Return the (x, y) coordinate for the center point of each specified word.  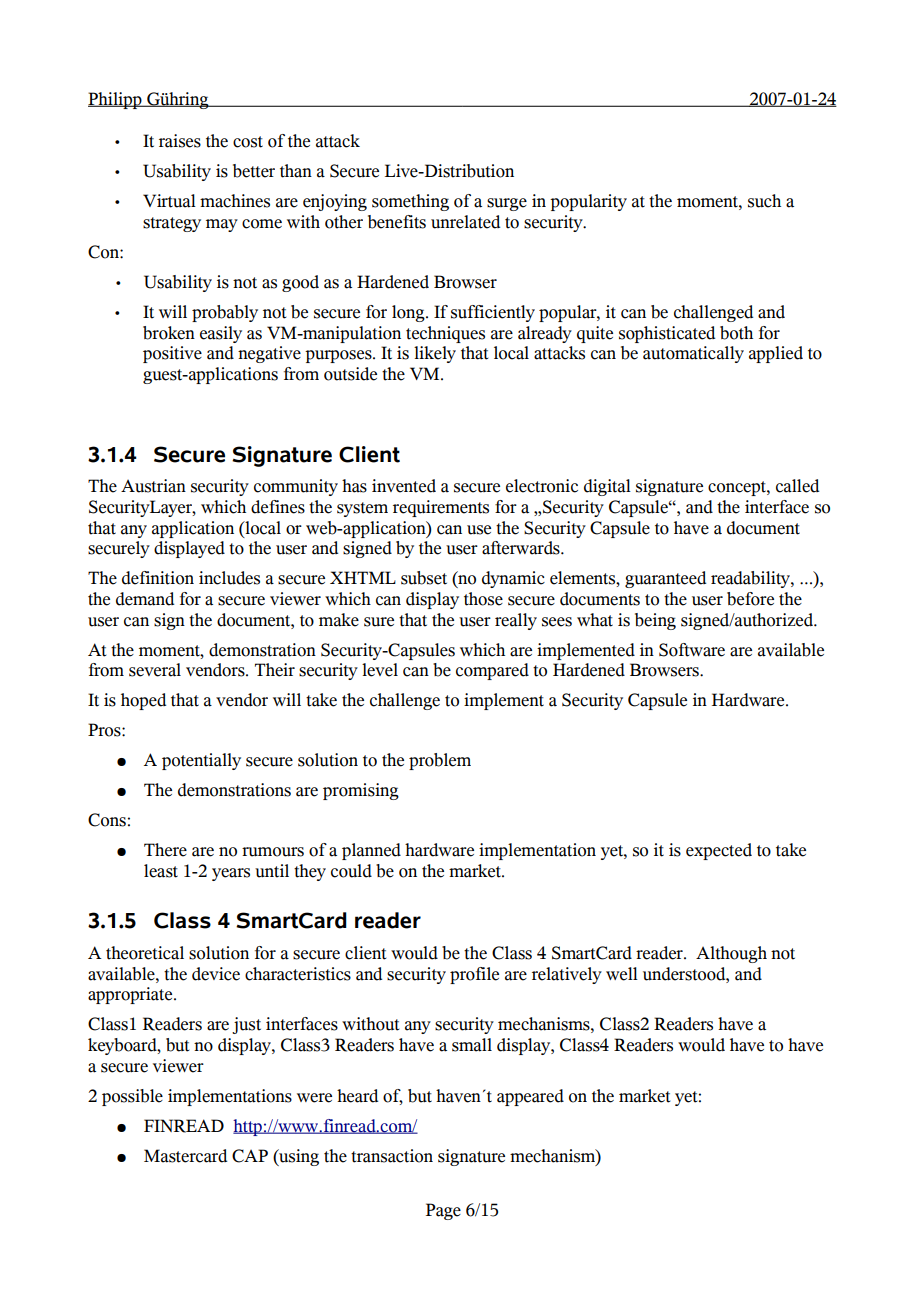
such (764, 201)
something (410, 202)
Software (692, 650)
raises (180, 141)
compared (492, 671)
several (155, 670)
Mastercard (185, 1156)
